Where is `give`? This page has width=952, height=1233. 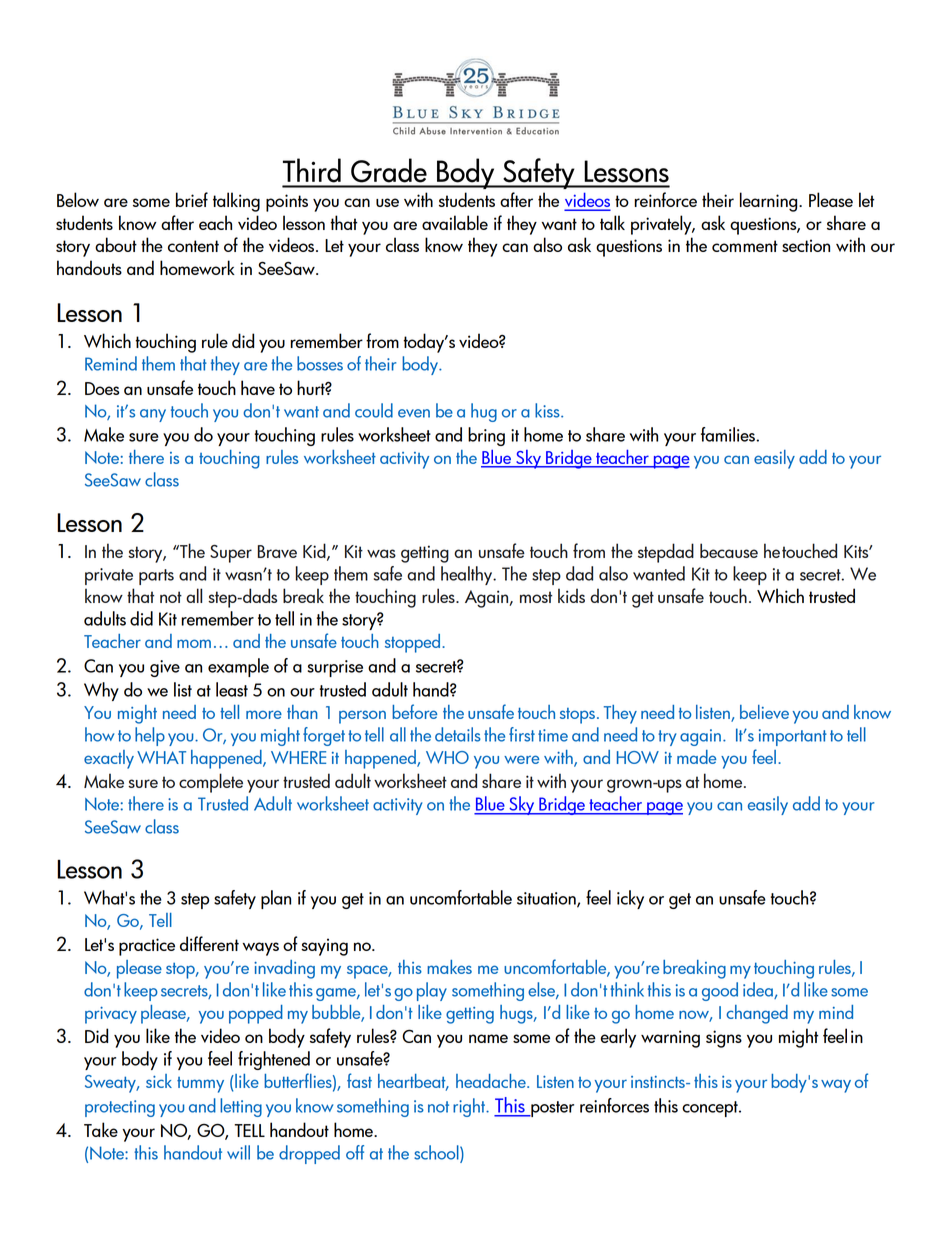 give is located at coordinates (165, 668).
